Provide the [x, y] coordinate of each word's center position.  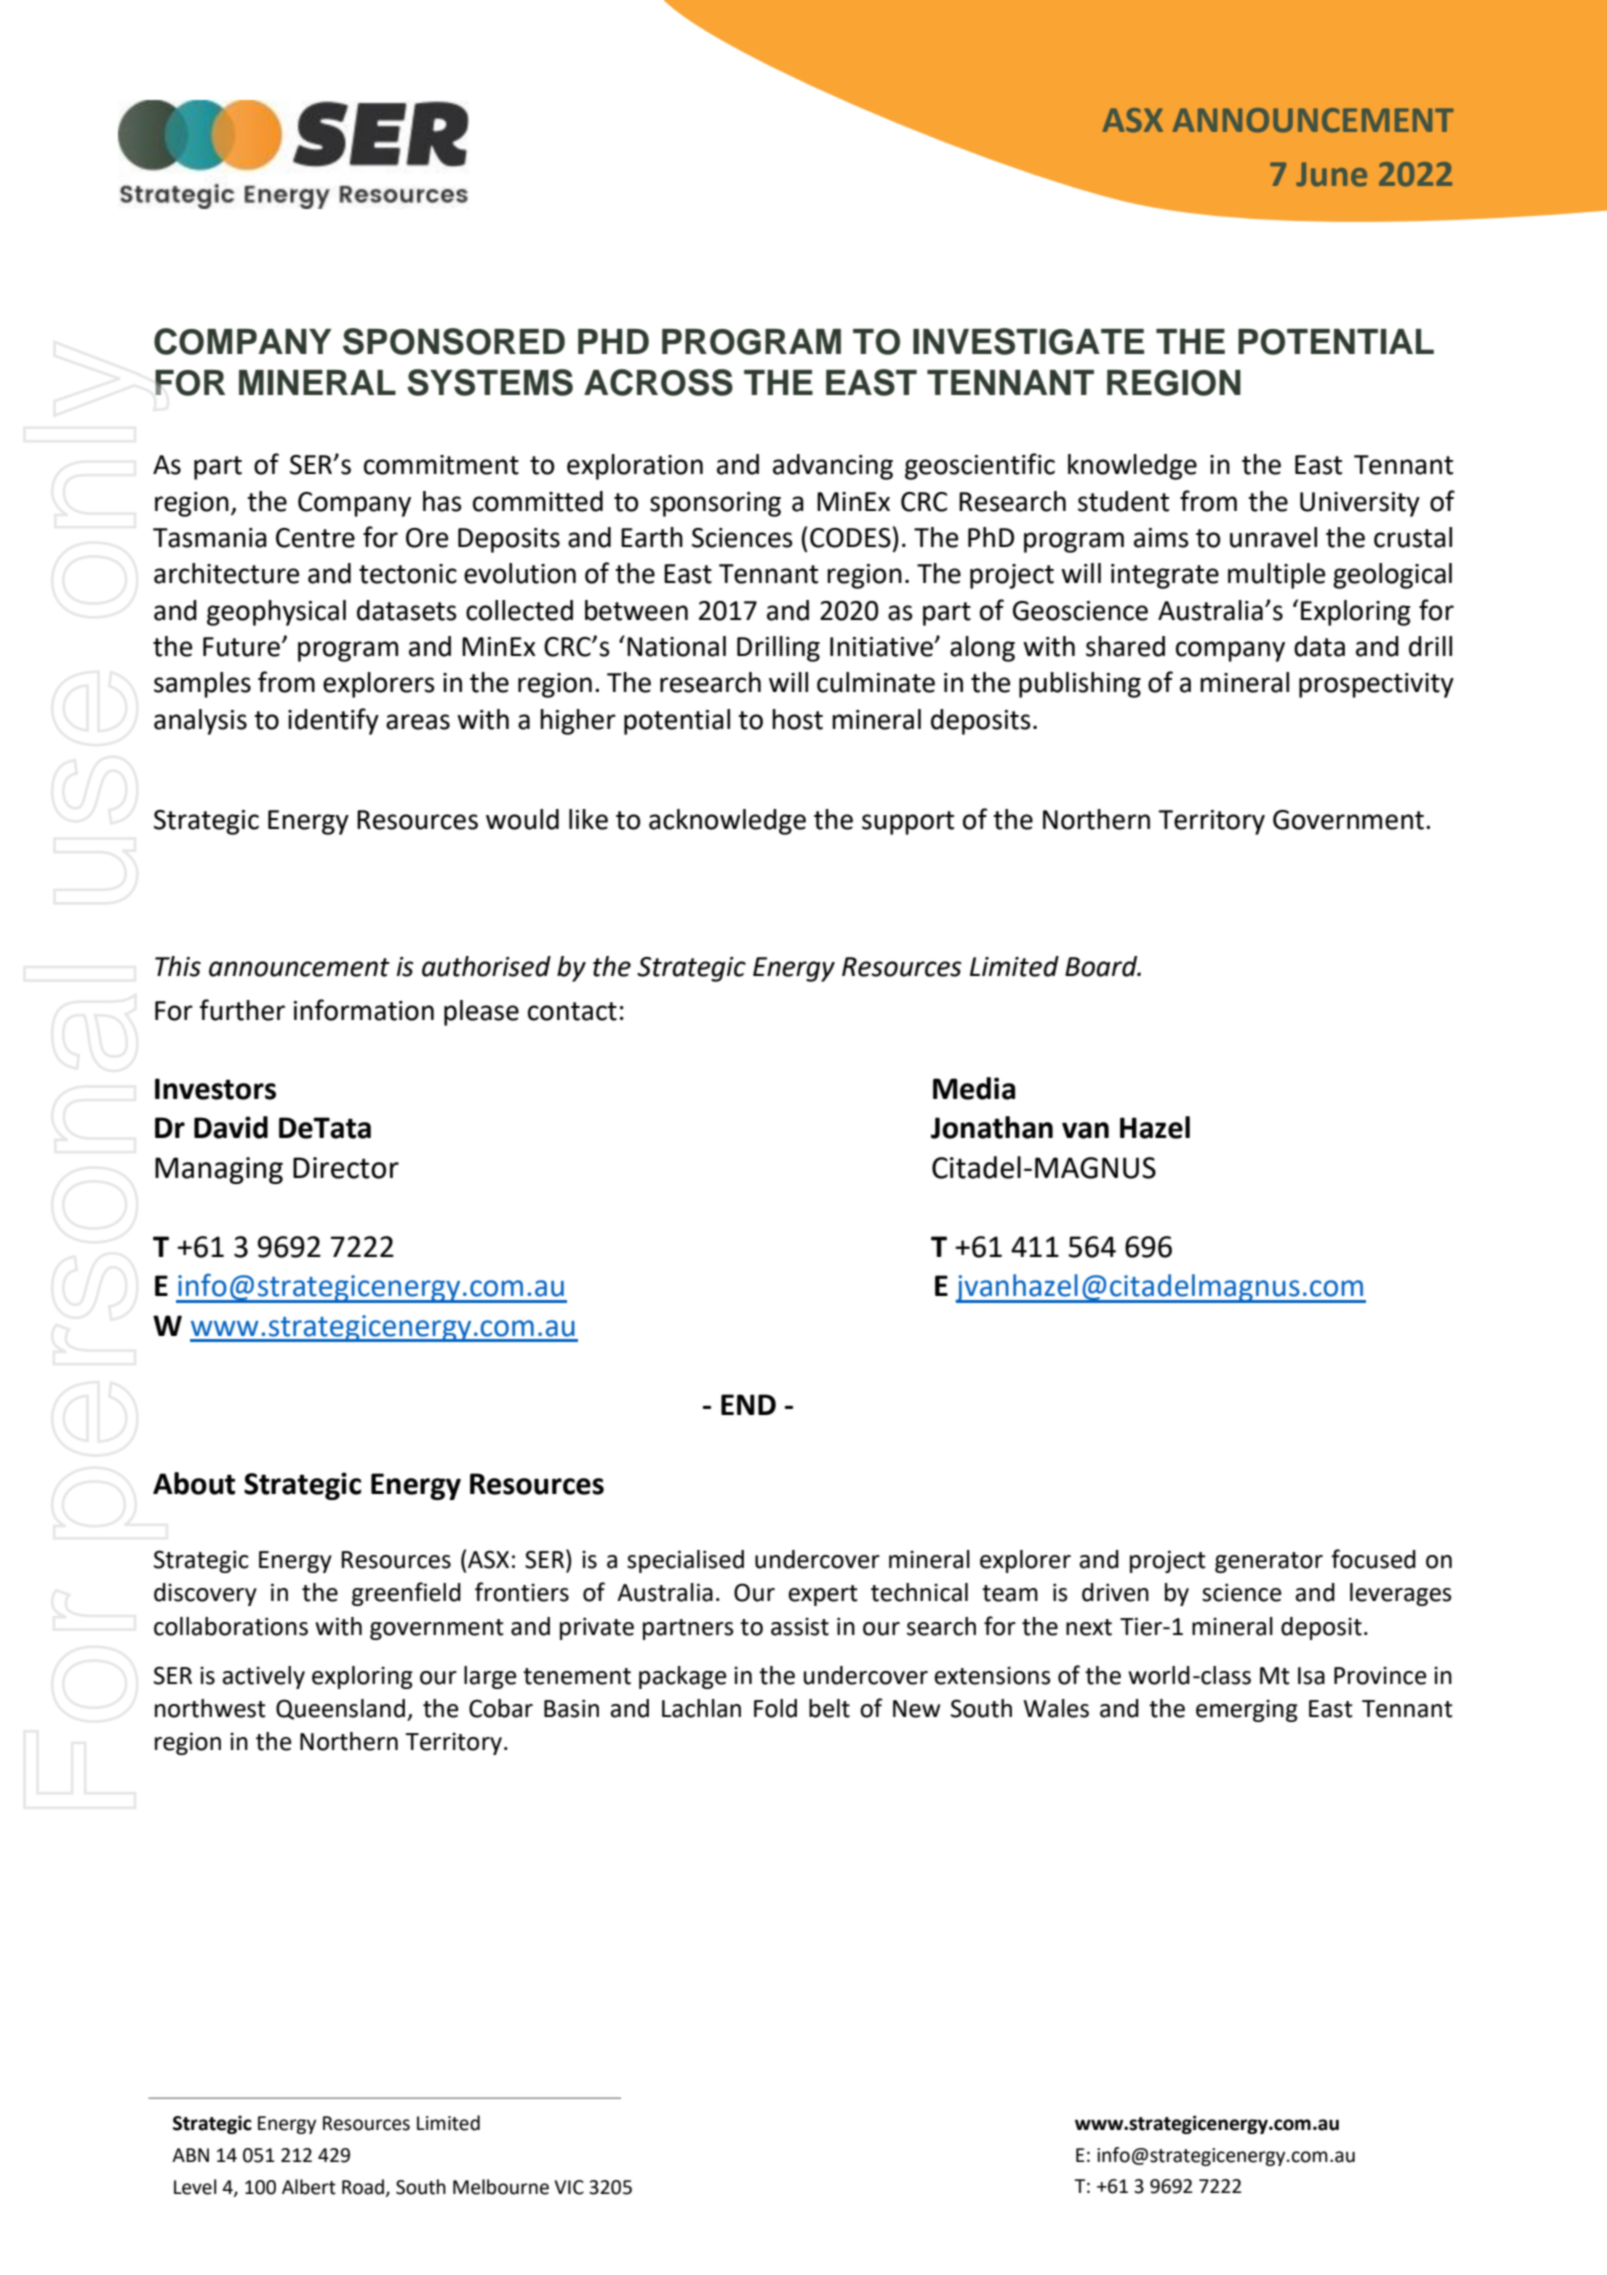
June [1331, 174]
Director [346, 1168]
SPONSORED [454, 341]
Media [974, 1088]
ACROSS [658, 382]
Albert [309, 2187]
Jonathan [992, 1127]
